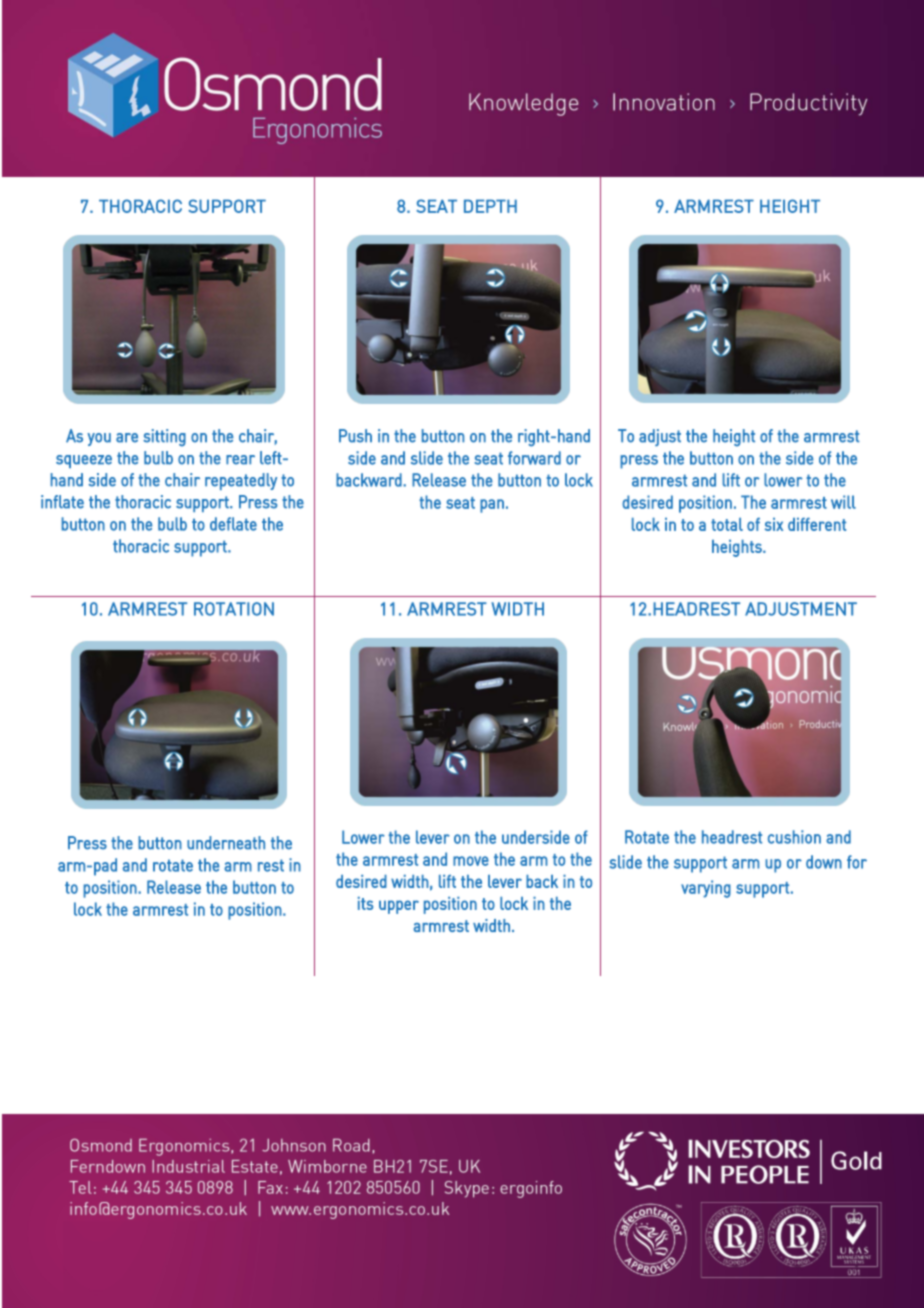  Describe the element at coordinates (534, 458) in the screenshot. I see `forward` at that location.
